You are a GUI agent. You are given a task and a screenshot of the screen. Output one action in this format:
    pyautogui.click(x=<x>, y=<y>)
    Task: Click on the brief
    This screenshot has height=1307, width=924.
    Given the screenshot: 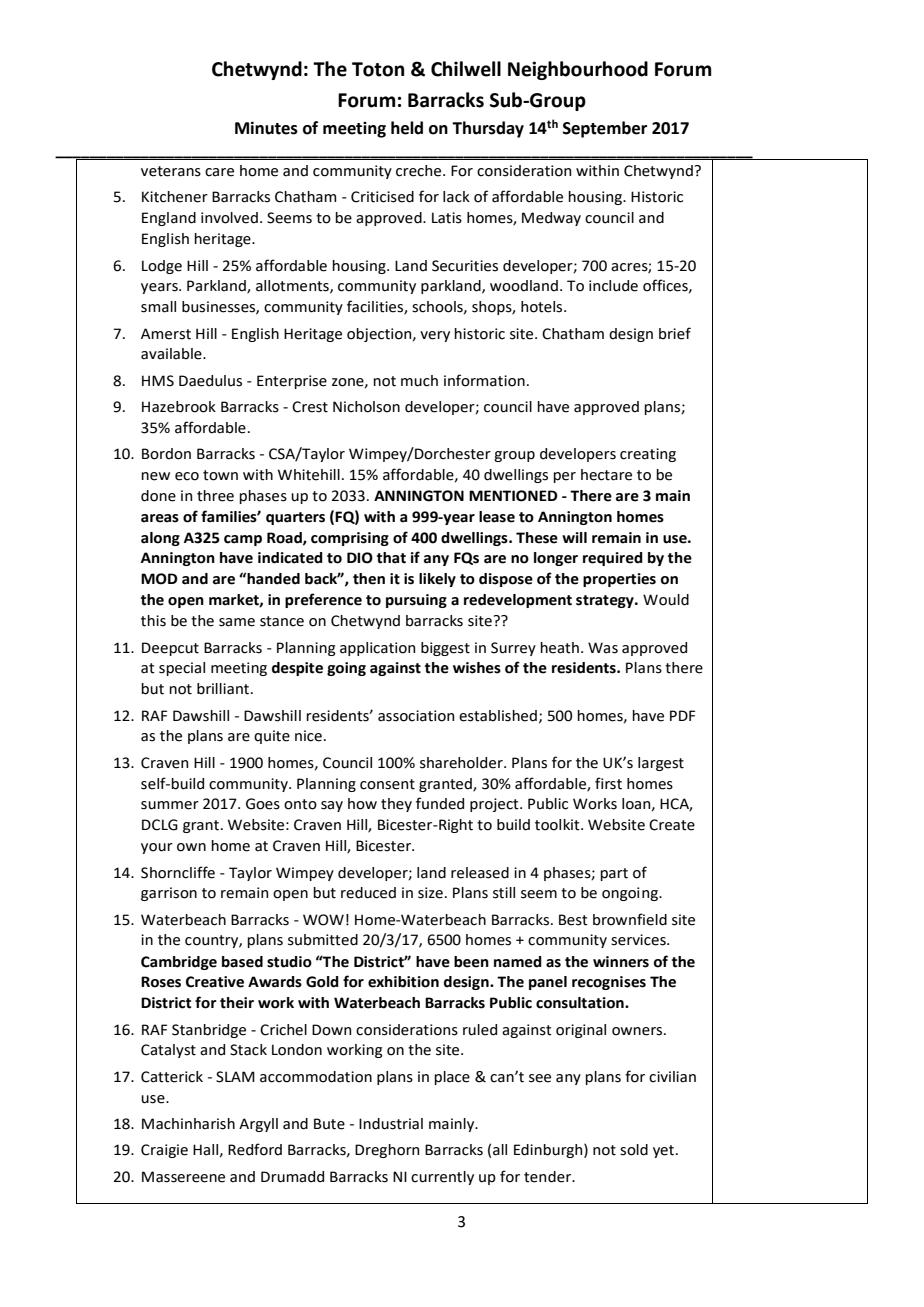 What is the action you would take?
    pyautogui.click(x=675, y=333)
